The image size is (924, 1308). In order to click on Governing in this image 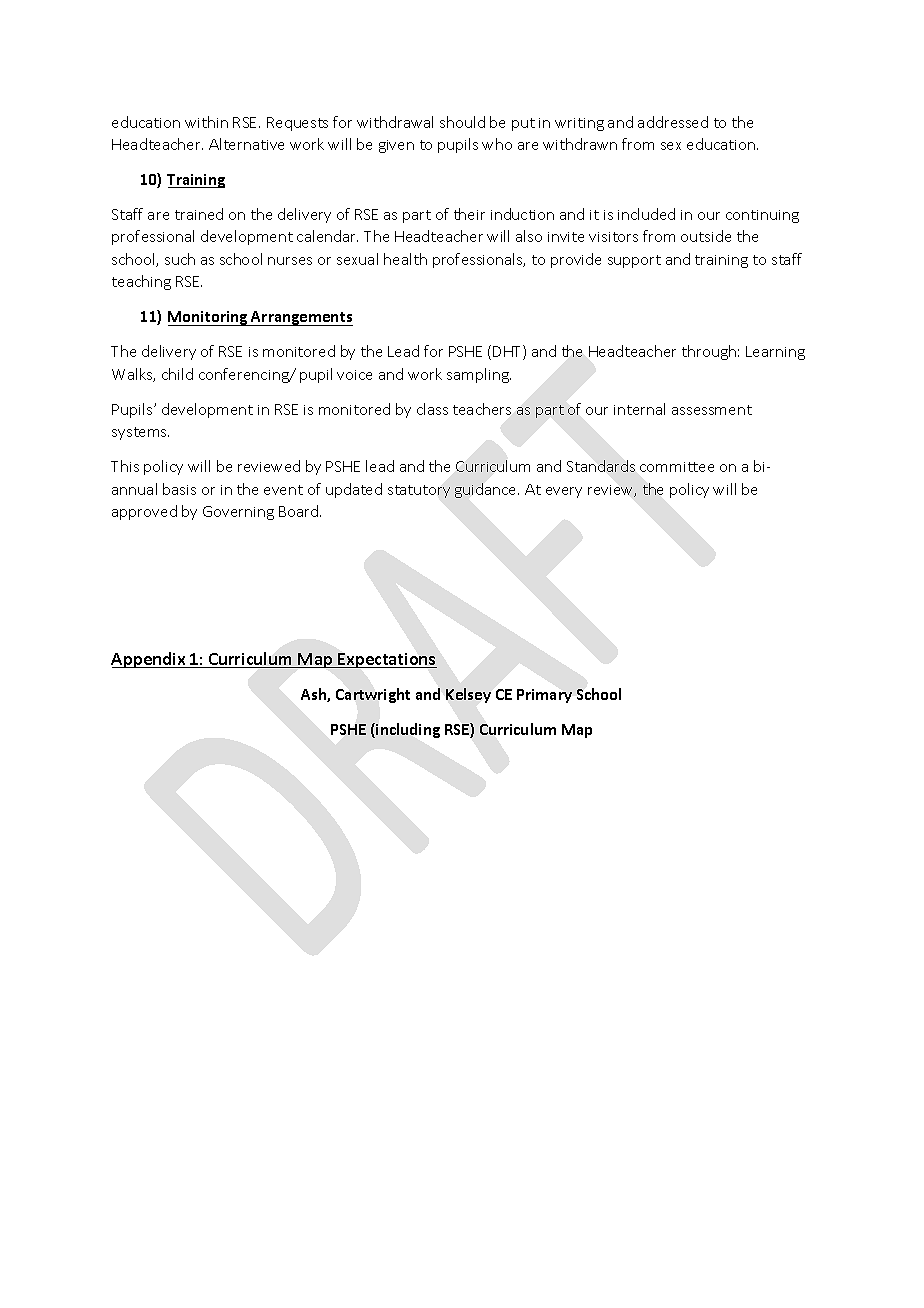, I will do `click(238, 513)`.
